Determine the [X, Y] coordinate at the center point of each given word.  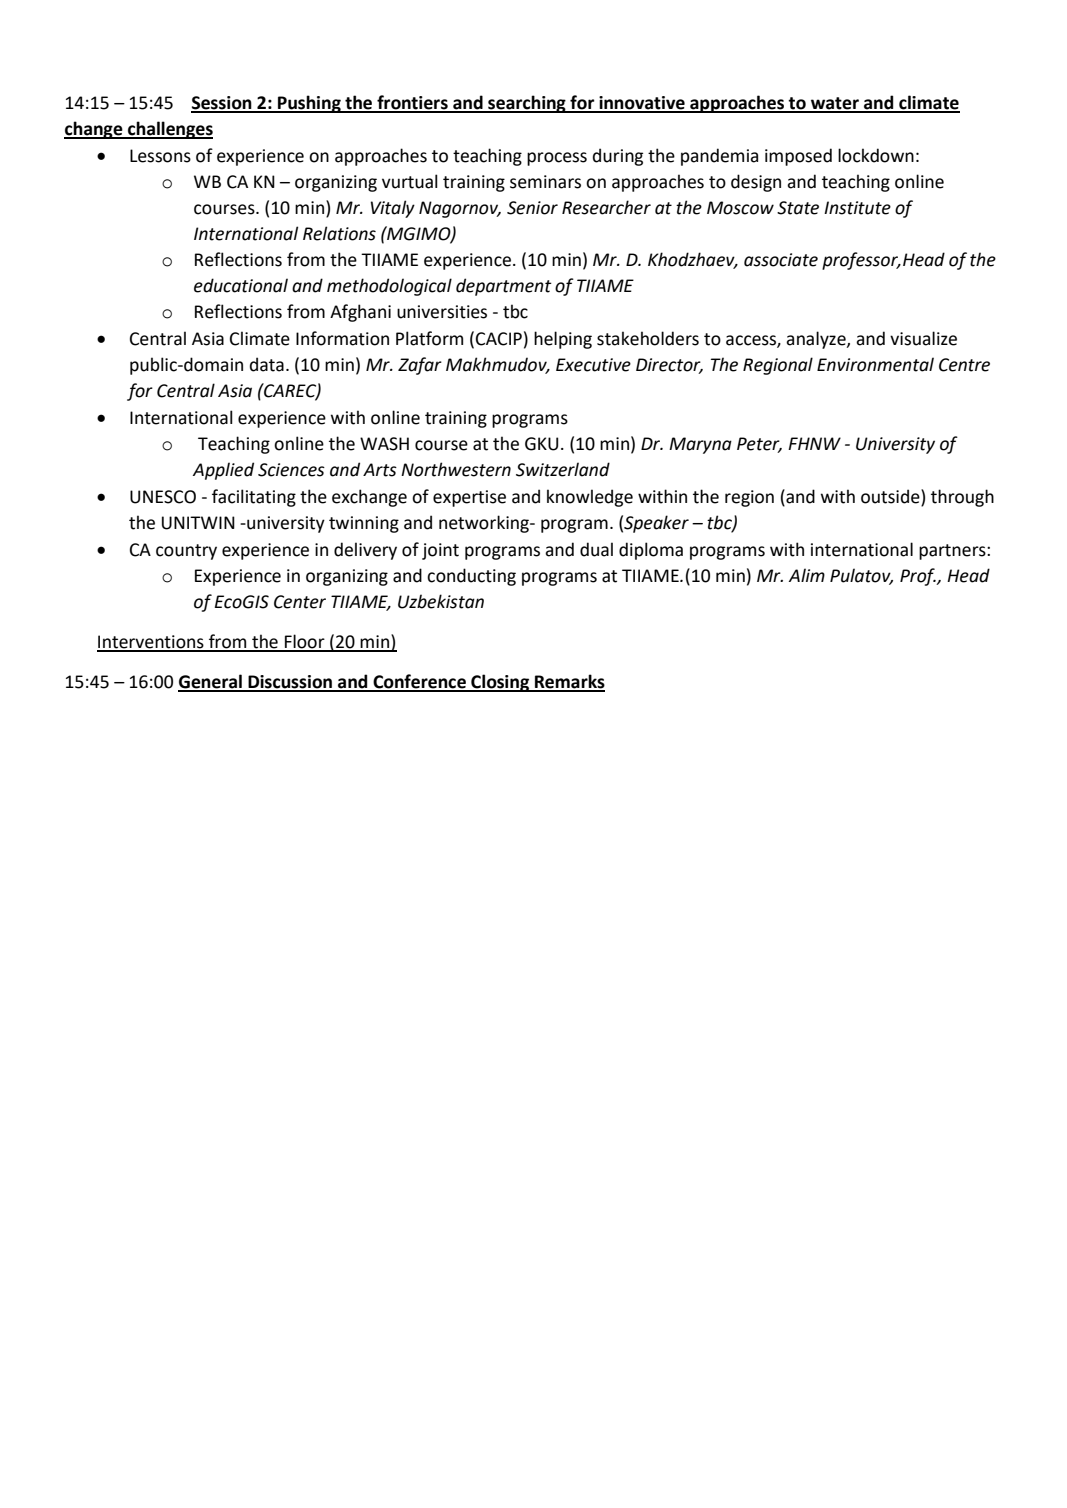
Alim [807, 575]
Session [222, 104]
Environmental [875, 364]
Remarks [569, 682]
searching [527, 104]
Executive [593, 365]
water [835, 104]
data [267, 364]
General [211, 682]
